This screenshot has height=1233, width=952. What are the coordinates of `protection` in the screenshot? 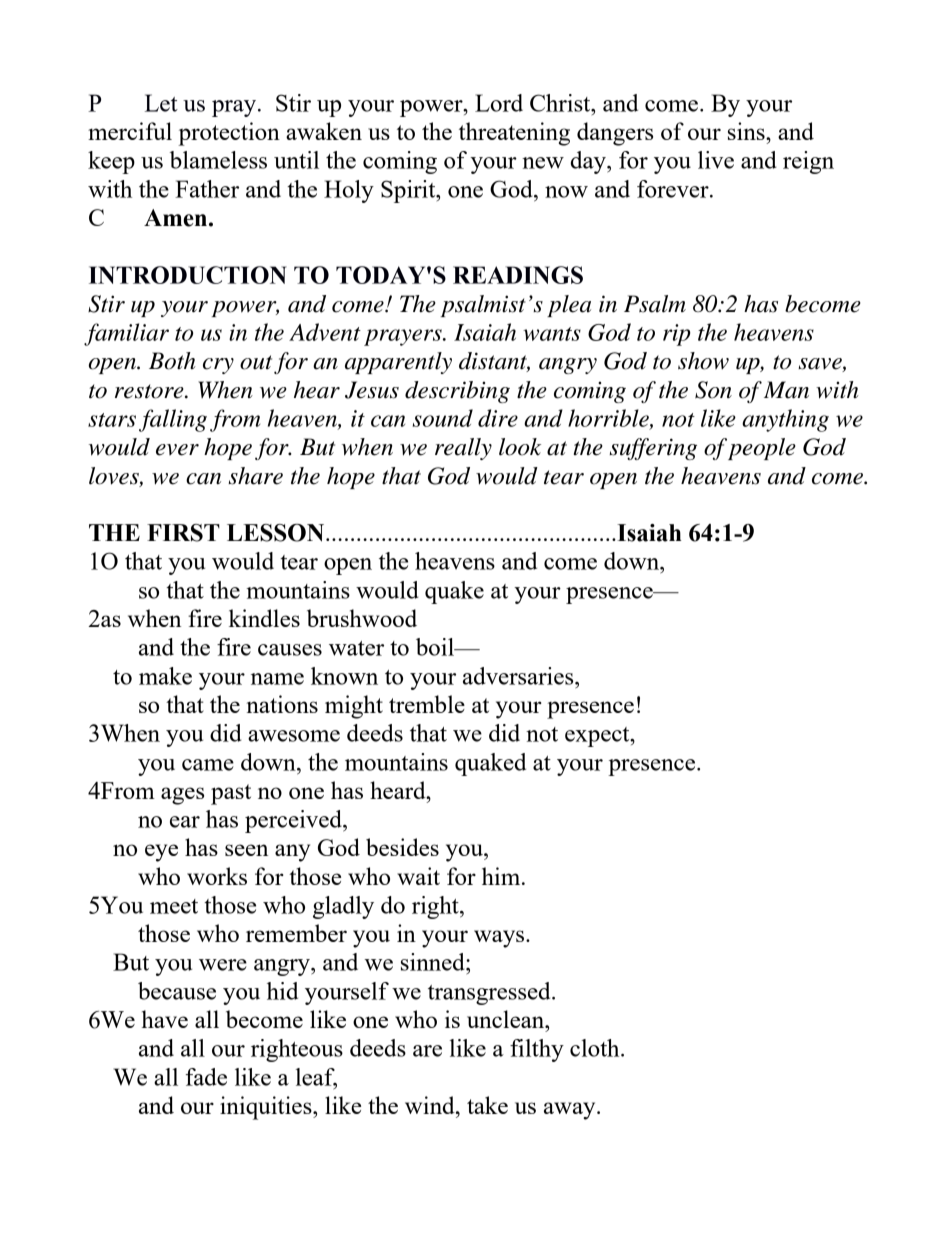 It's located at (229, 134).
